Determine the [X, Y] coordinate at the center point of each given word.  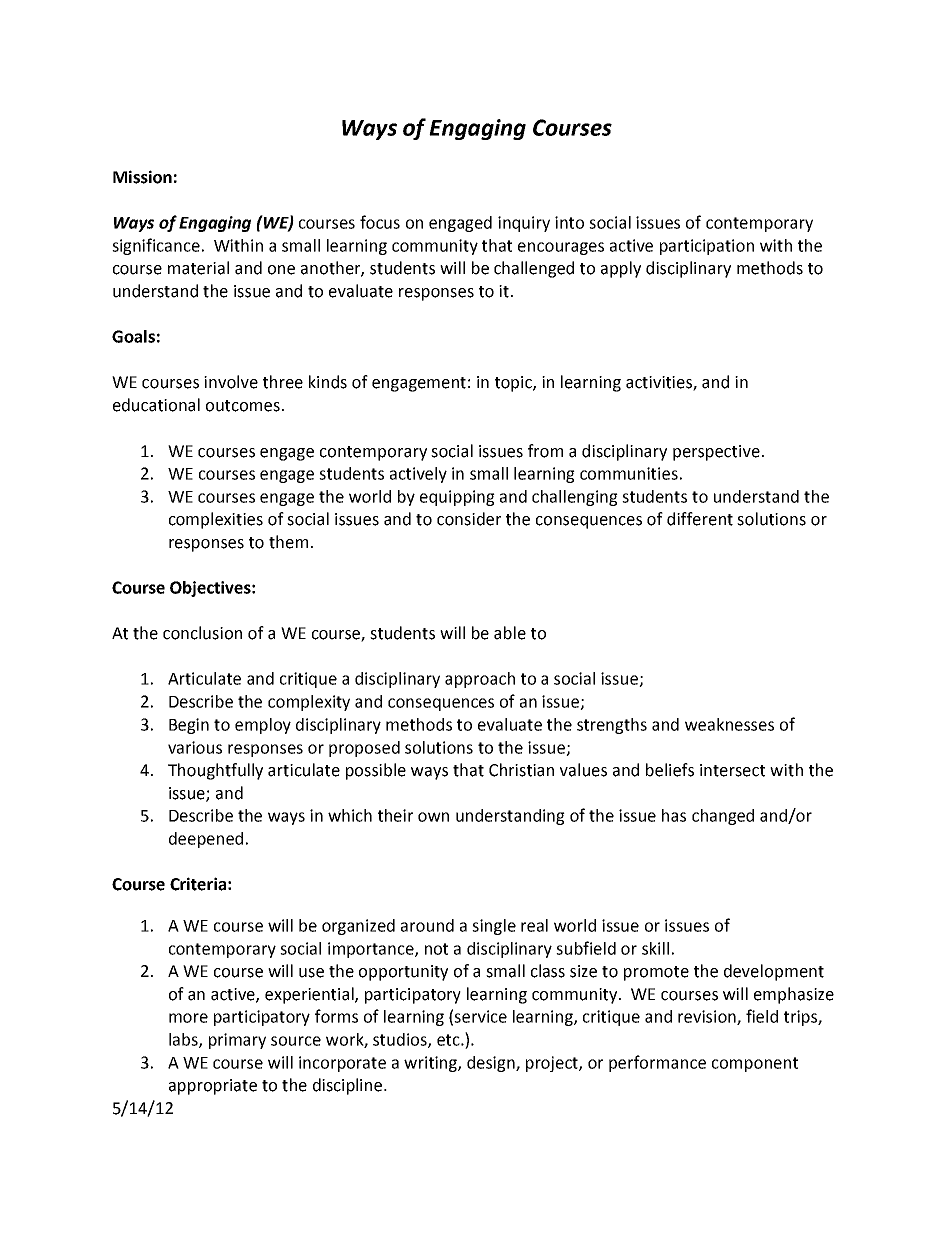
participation [707, 247]
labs [184, 1040]
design [492, 1064]
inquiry [524, 224]
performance [657, 1063]
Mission [142, 177]
